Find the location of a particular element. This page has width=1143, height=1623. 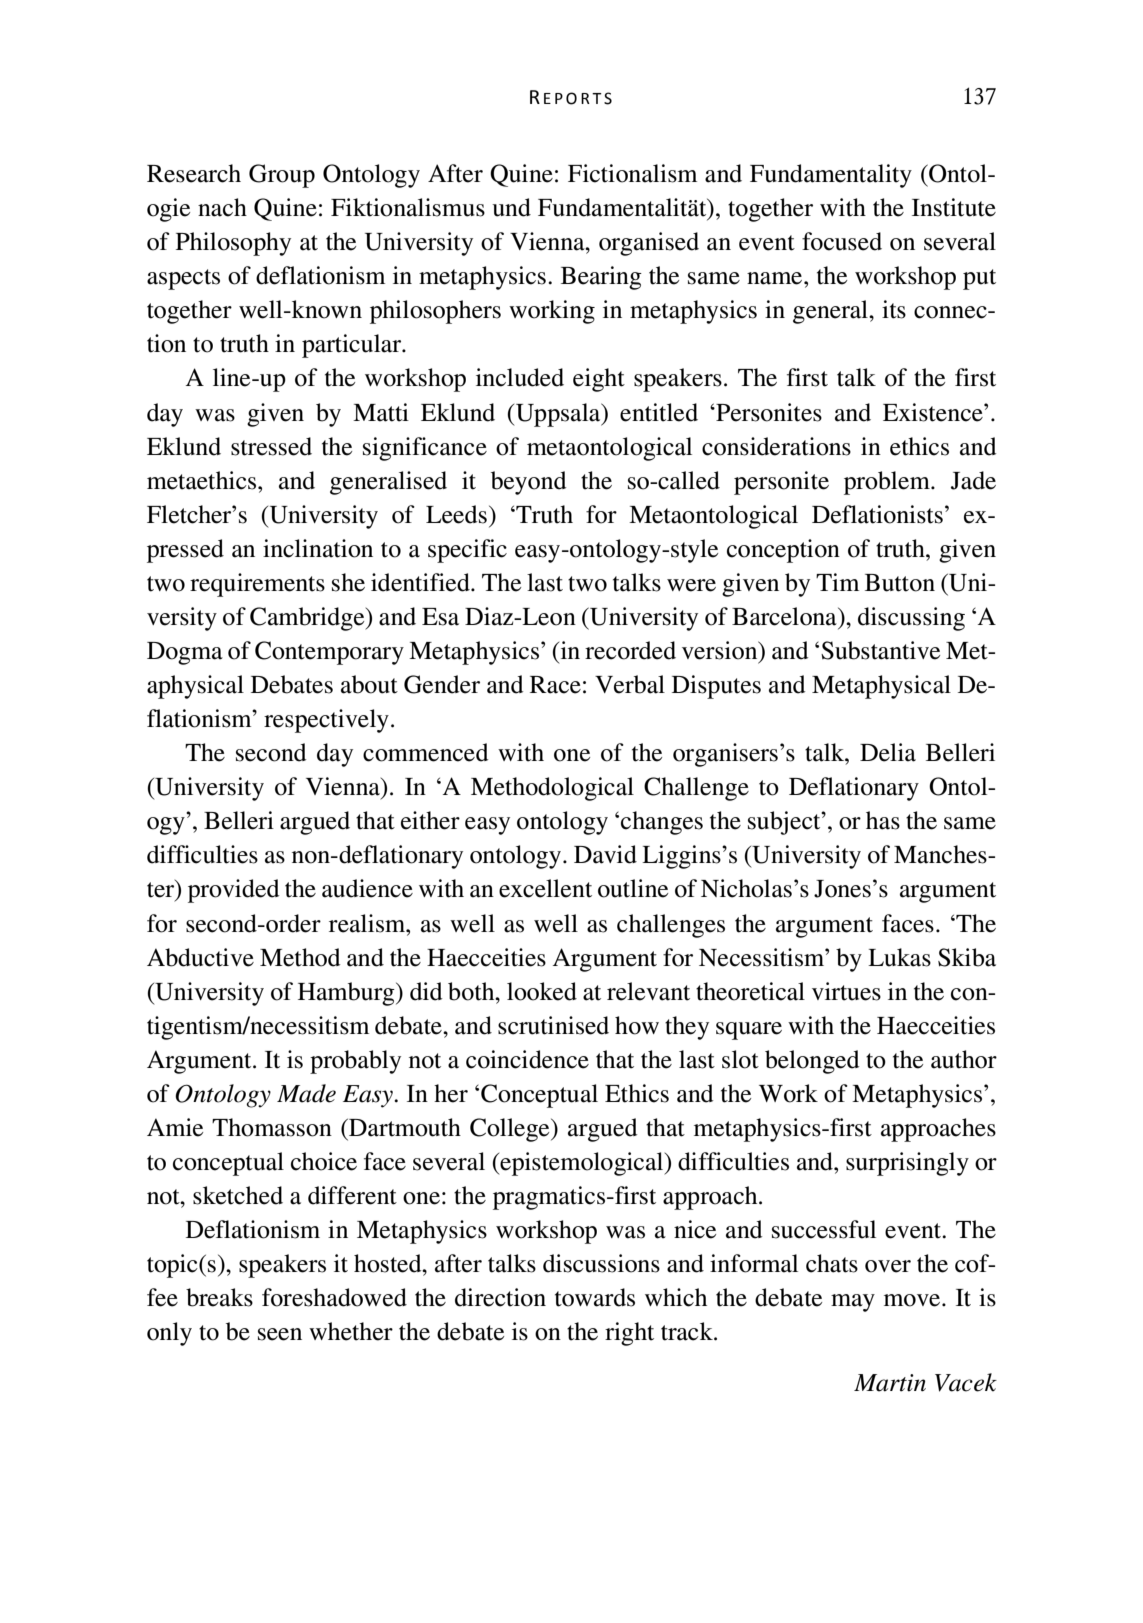

about is located at coordinates (369, 684).
